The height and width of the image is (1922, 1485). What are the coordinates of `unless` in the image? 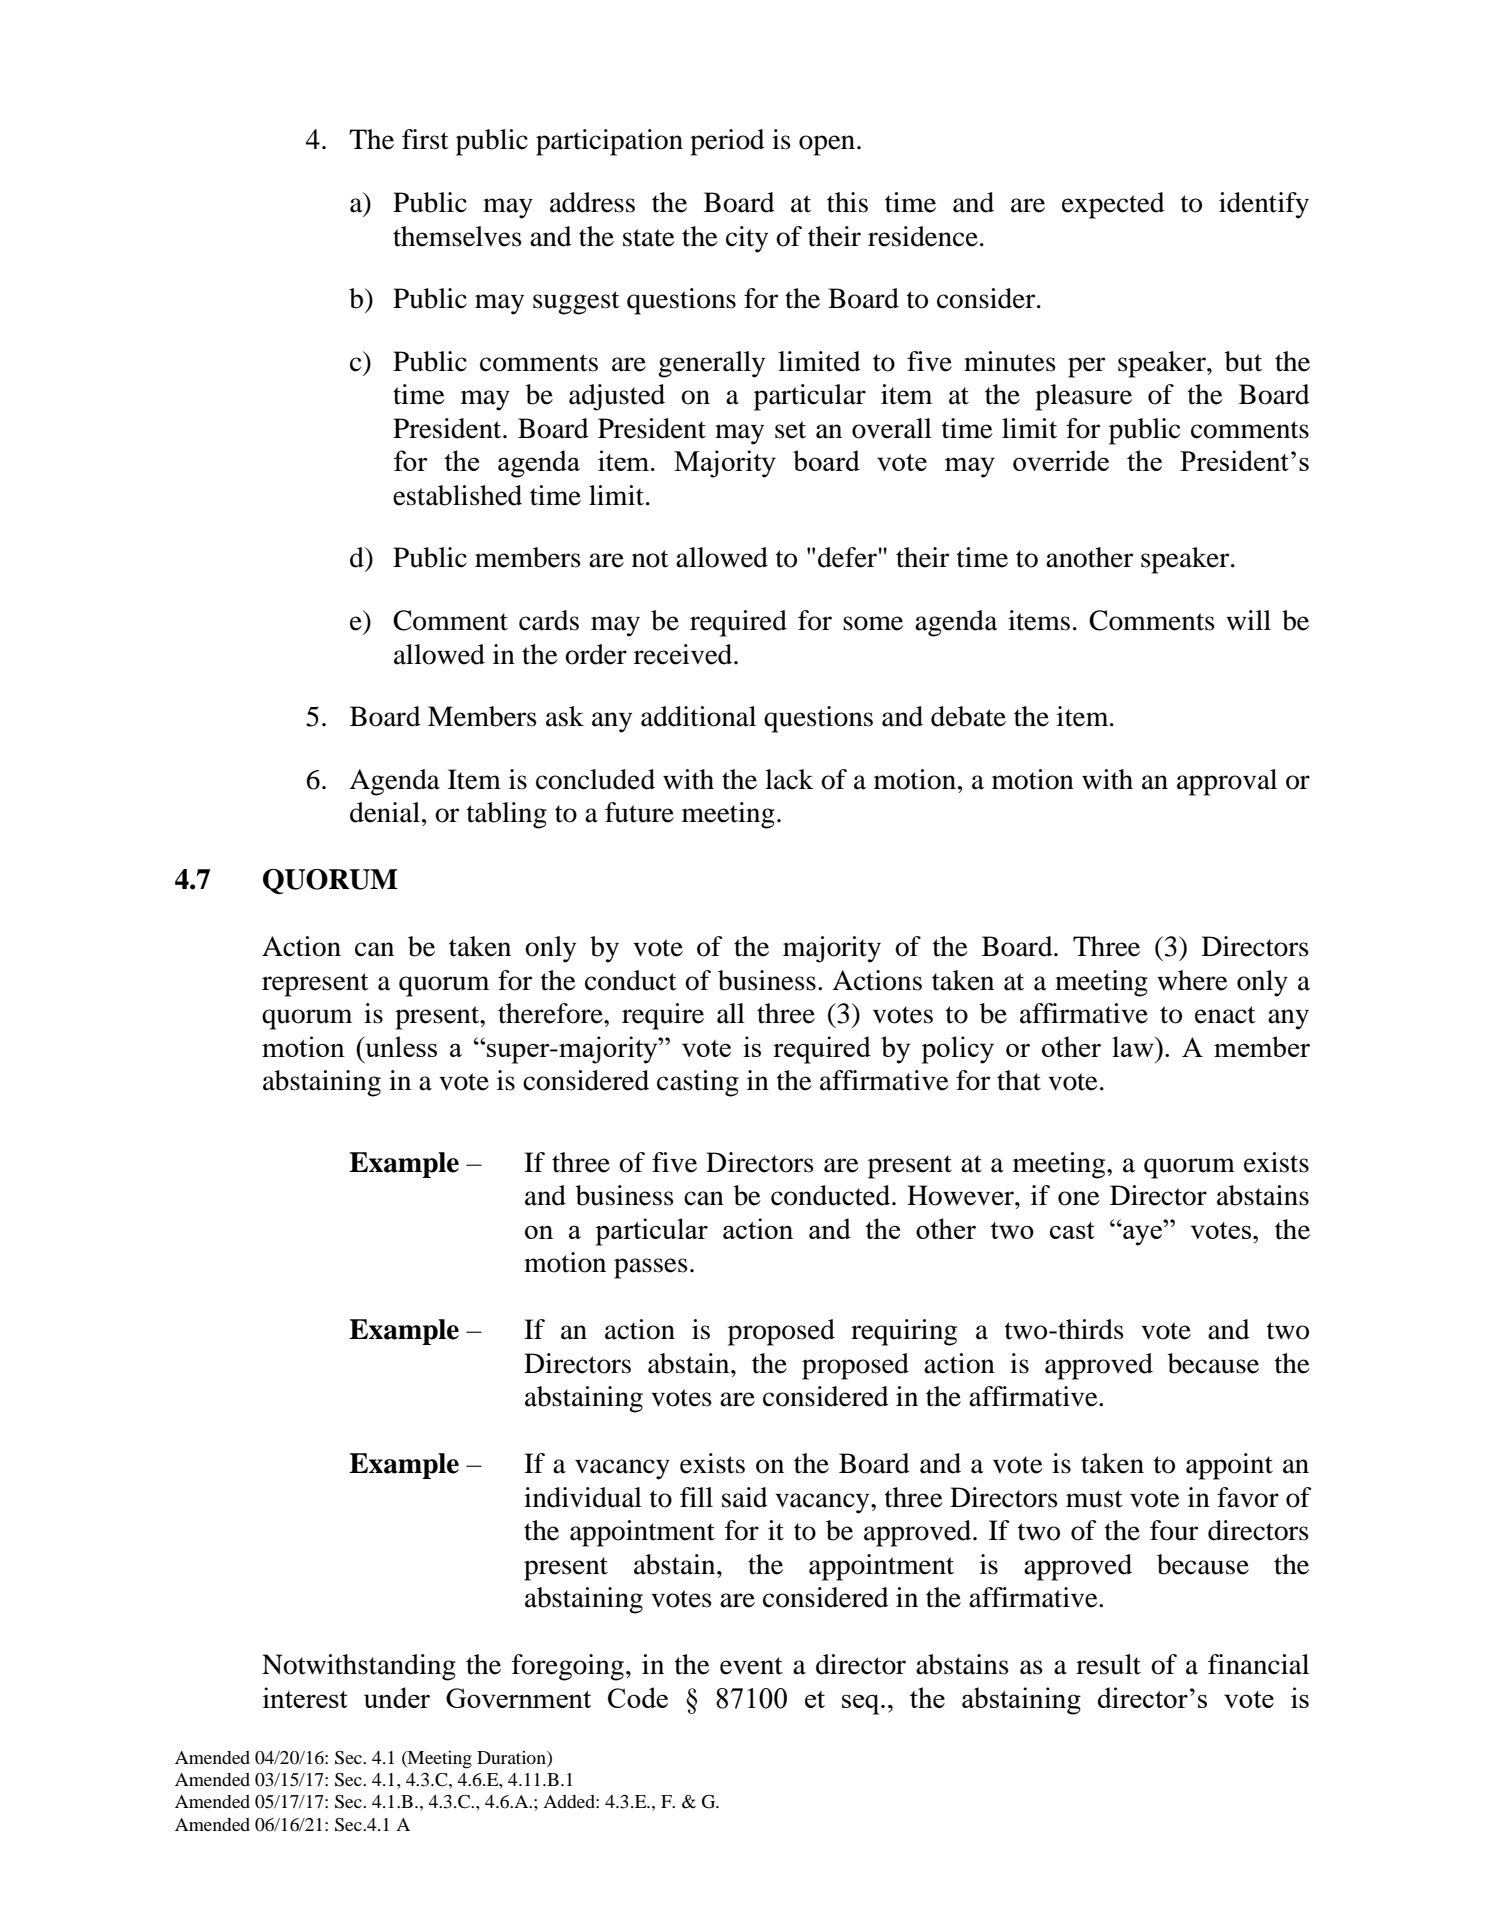 It's located at (400, 1046).
